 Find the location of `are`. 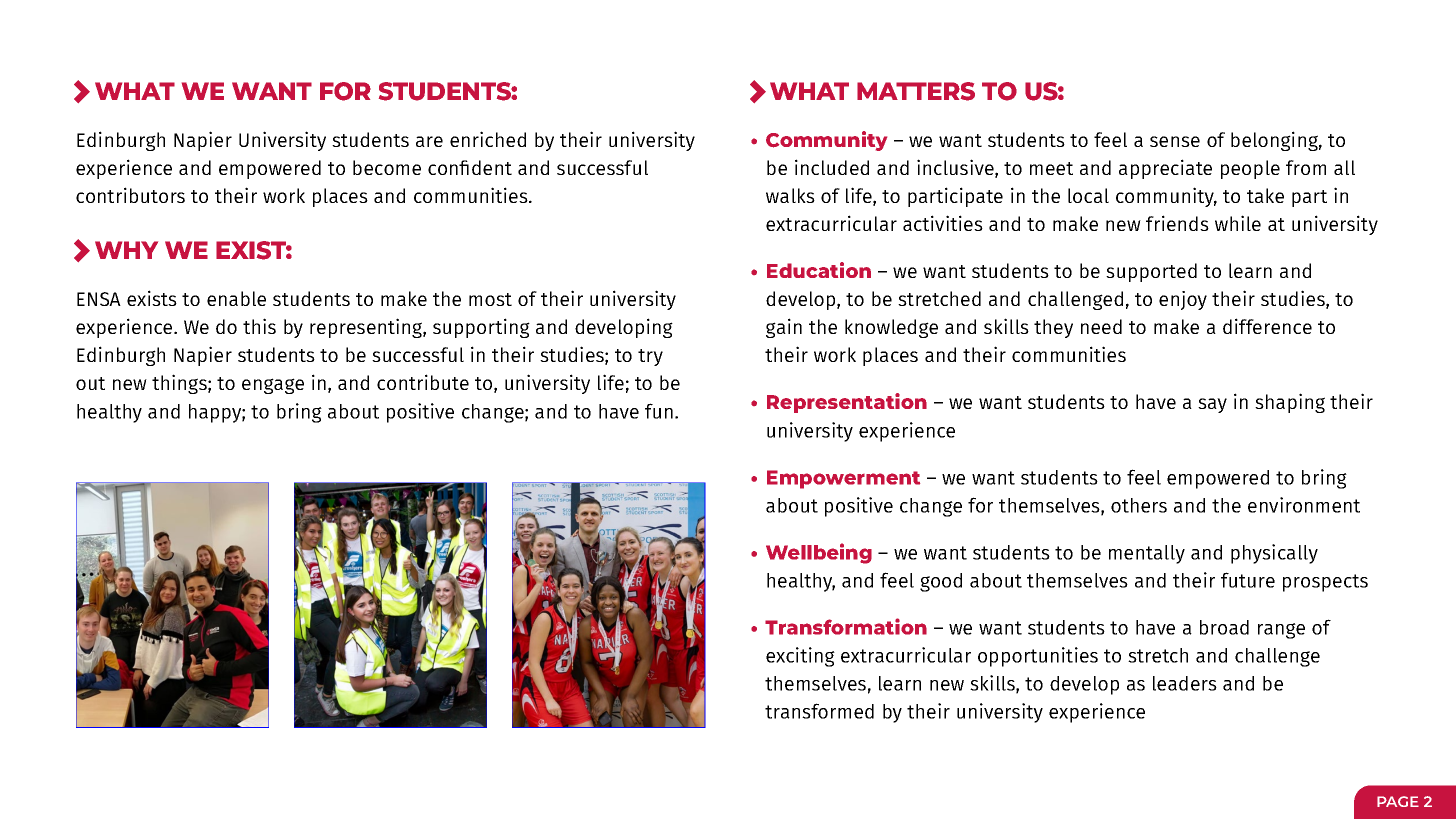

are is located at coordinates (429, 141).
